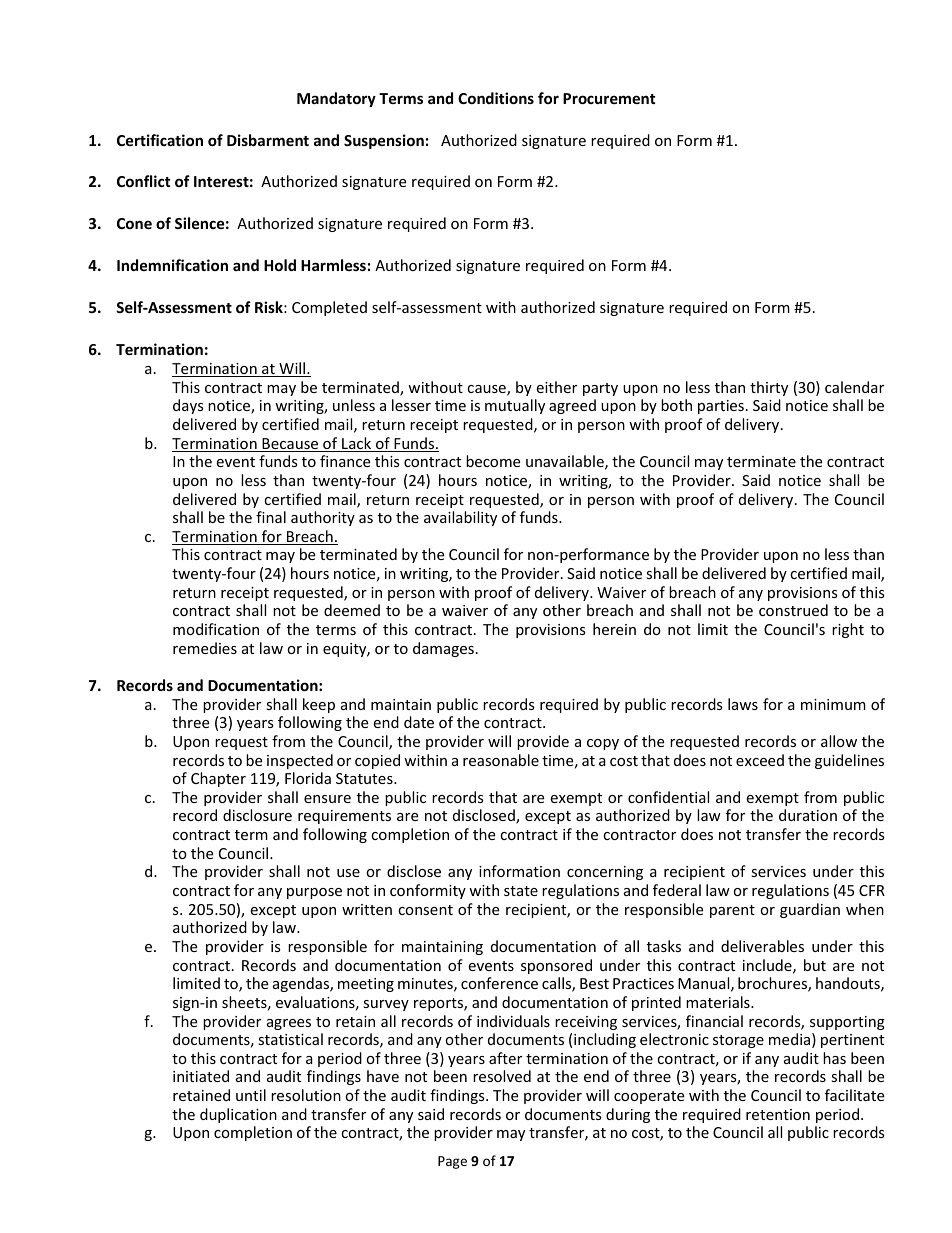 This screenshot has width=952, height=1233. What do you see at coordinates (515, 406) in the screenshot?
I see `mutually` at bounding box center [515, 406].
